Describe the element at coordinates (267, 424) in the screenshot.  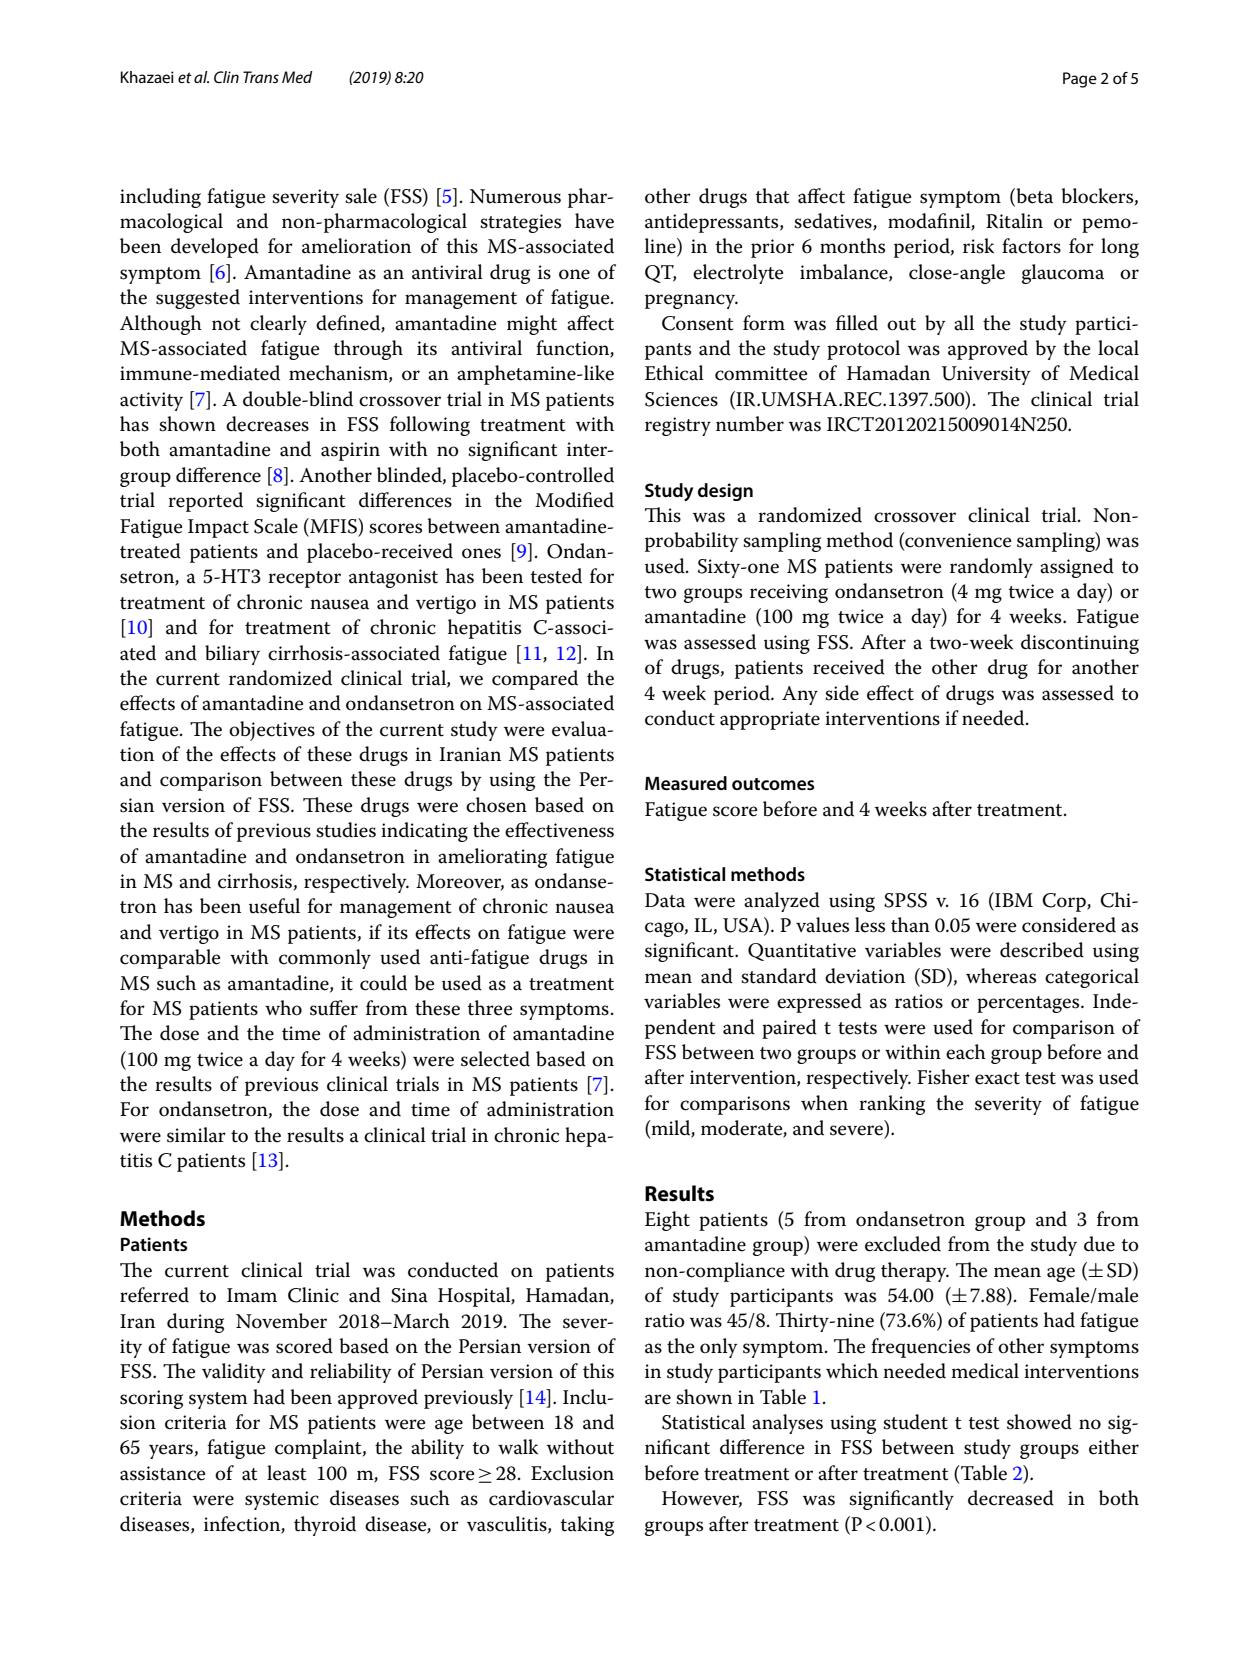
I see `decreases` at that location.
